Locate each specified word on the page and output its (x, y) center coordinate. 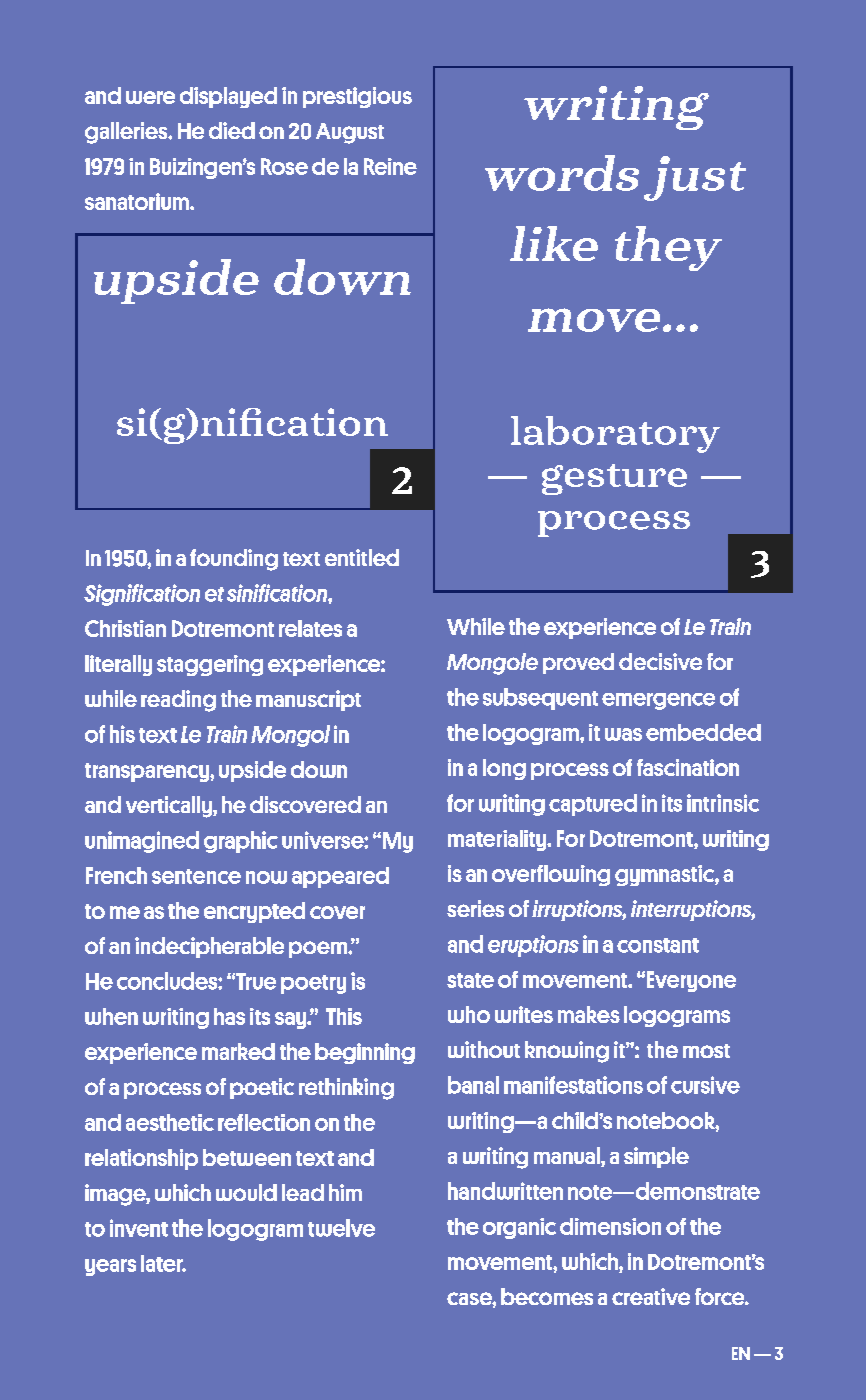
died (232, 130)
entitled (362, 557)
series (475, 908)
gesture (614, 479)
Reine (390, 166)
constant (658, 945)
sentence (196, 876)
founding (234, 560)
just (695, 178)
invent (139, 1228)
